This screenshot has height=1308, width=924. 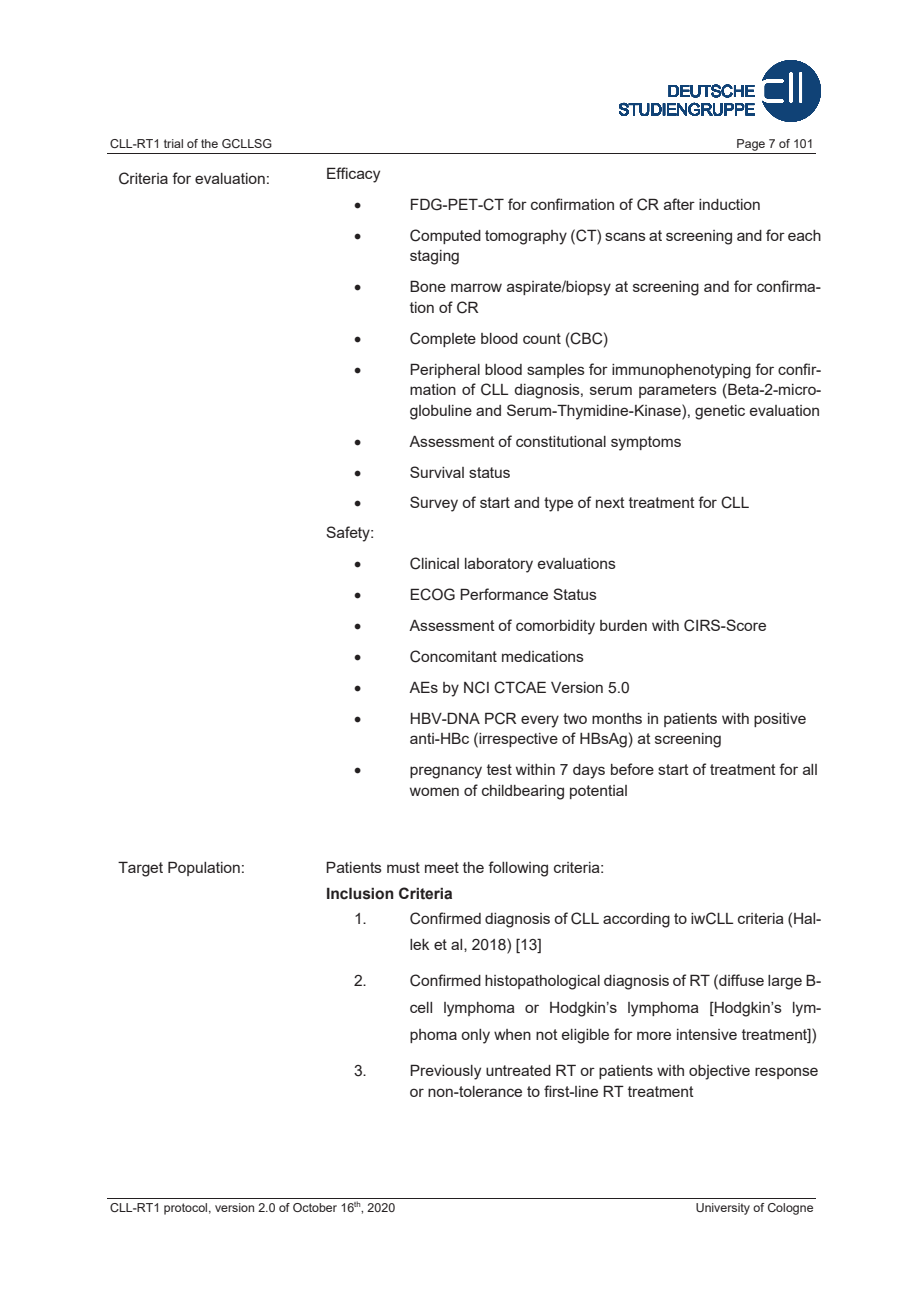 I want to click on Previously, so click(x=445, y=1072).
